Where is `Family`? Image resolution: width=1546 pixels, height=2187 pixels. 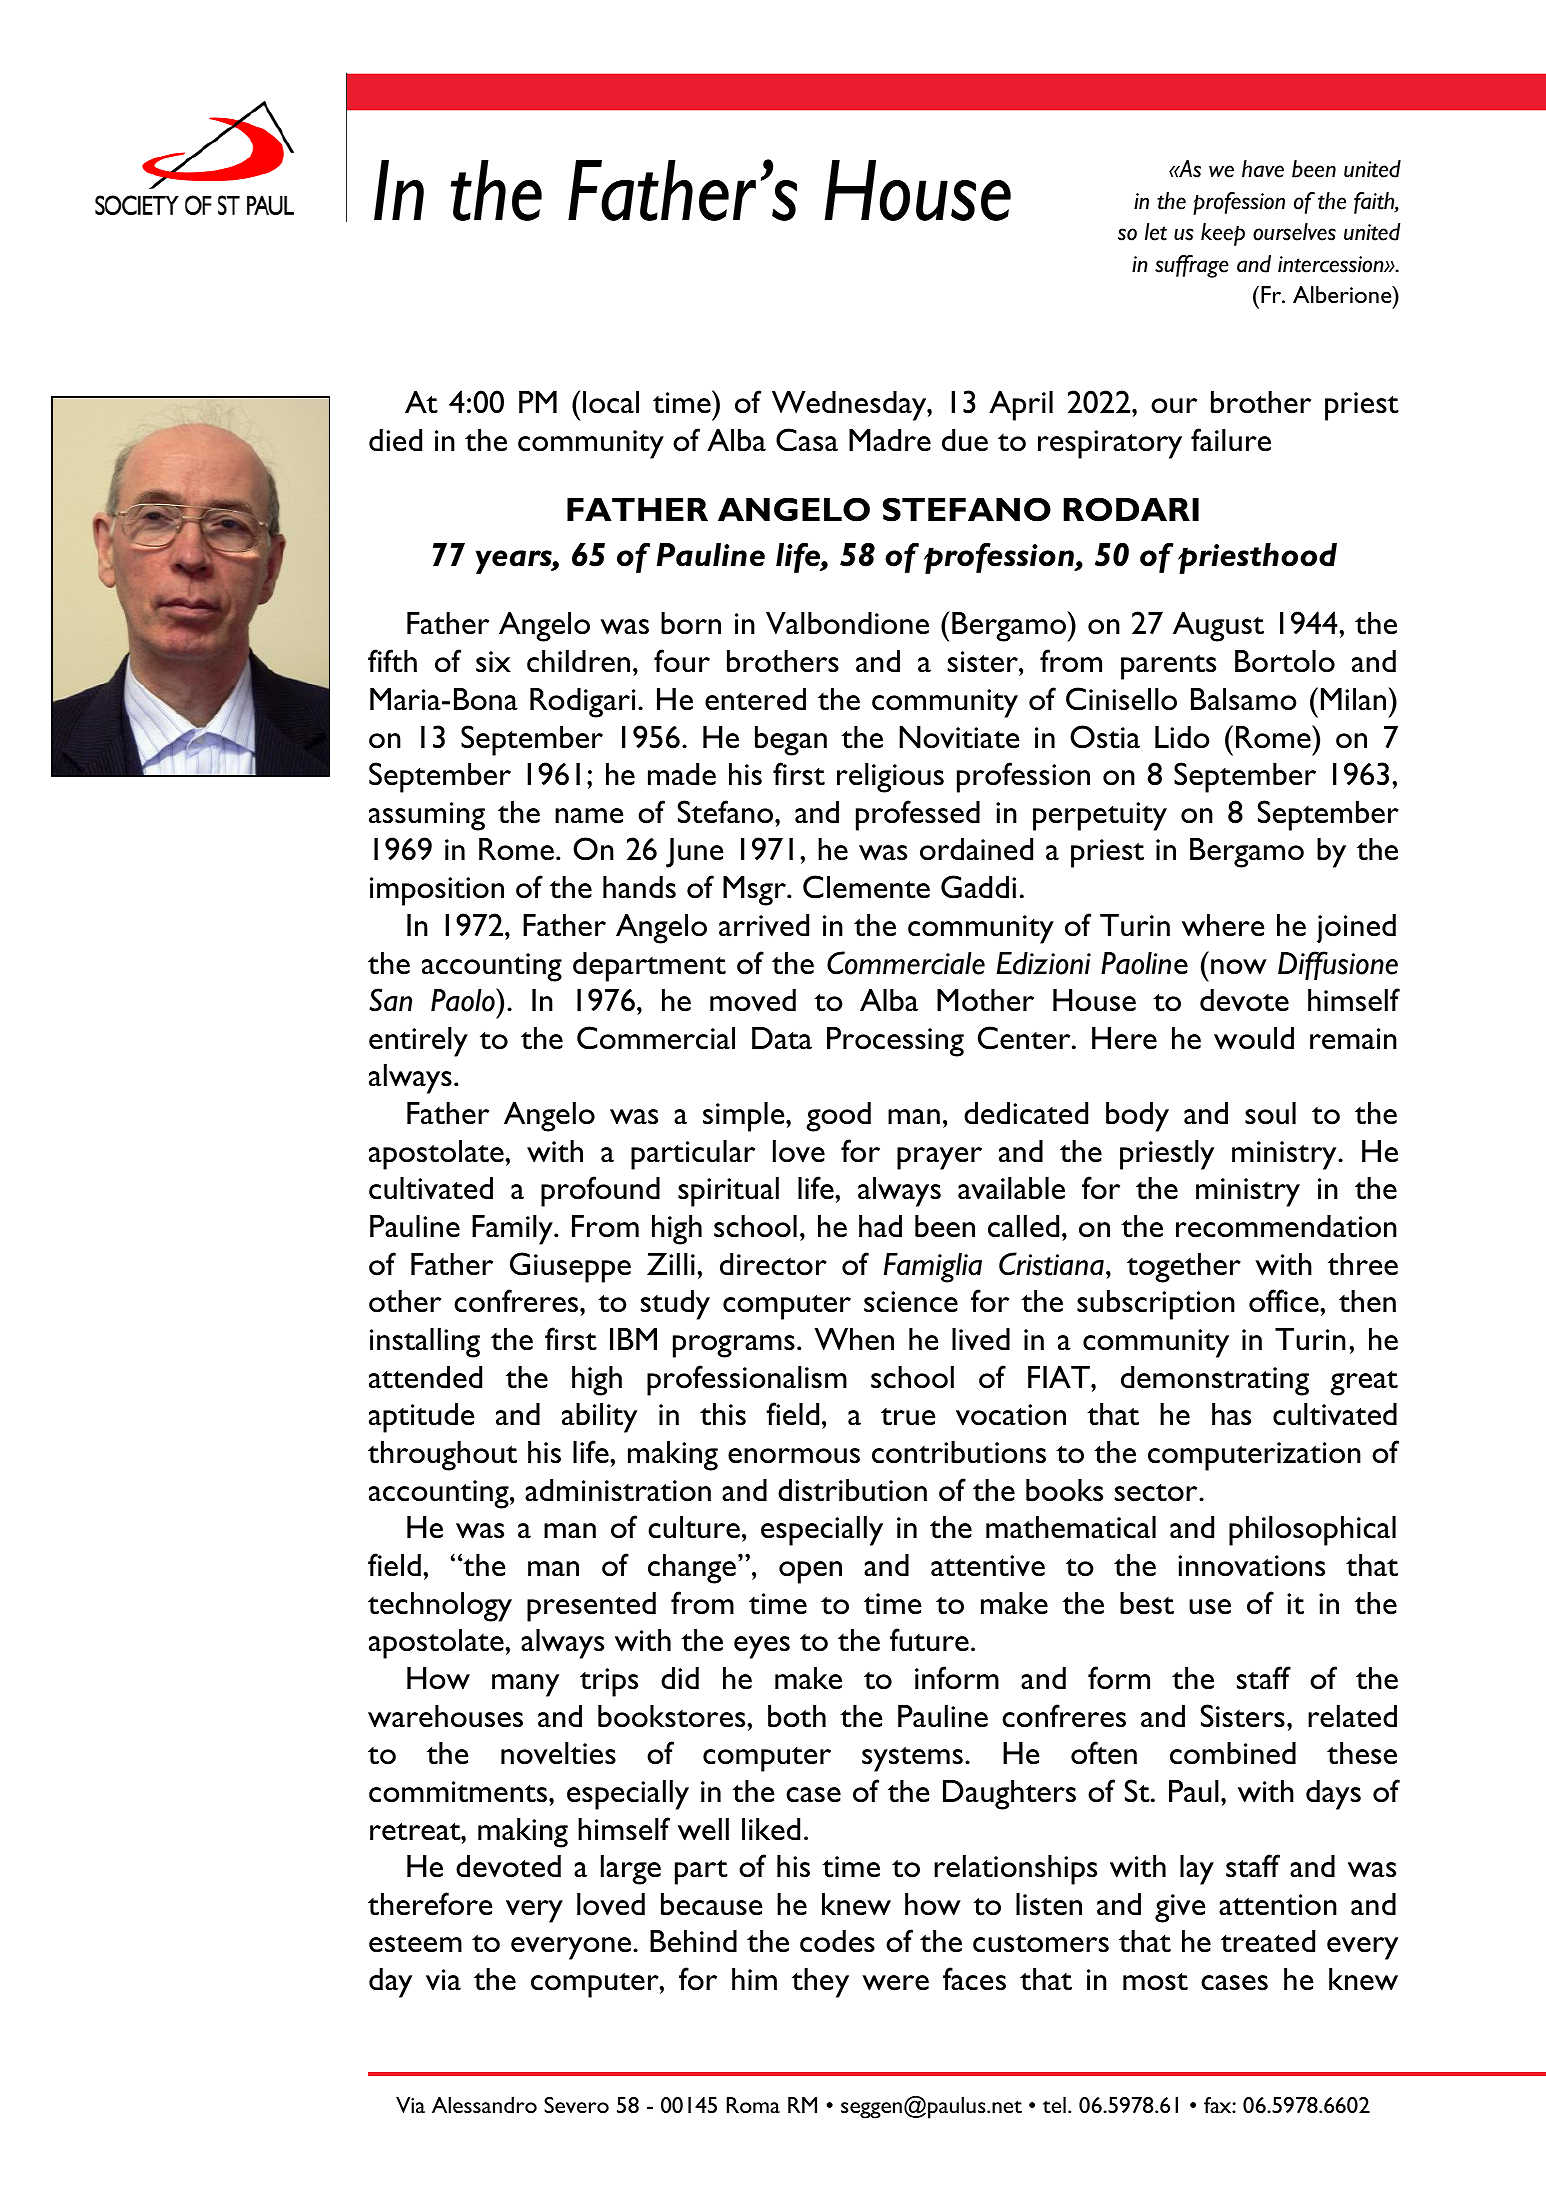
Family is located at coordinates (513, 1230).
